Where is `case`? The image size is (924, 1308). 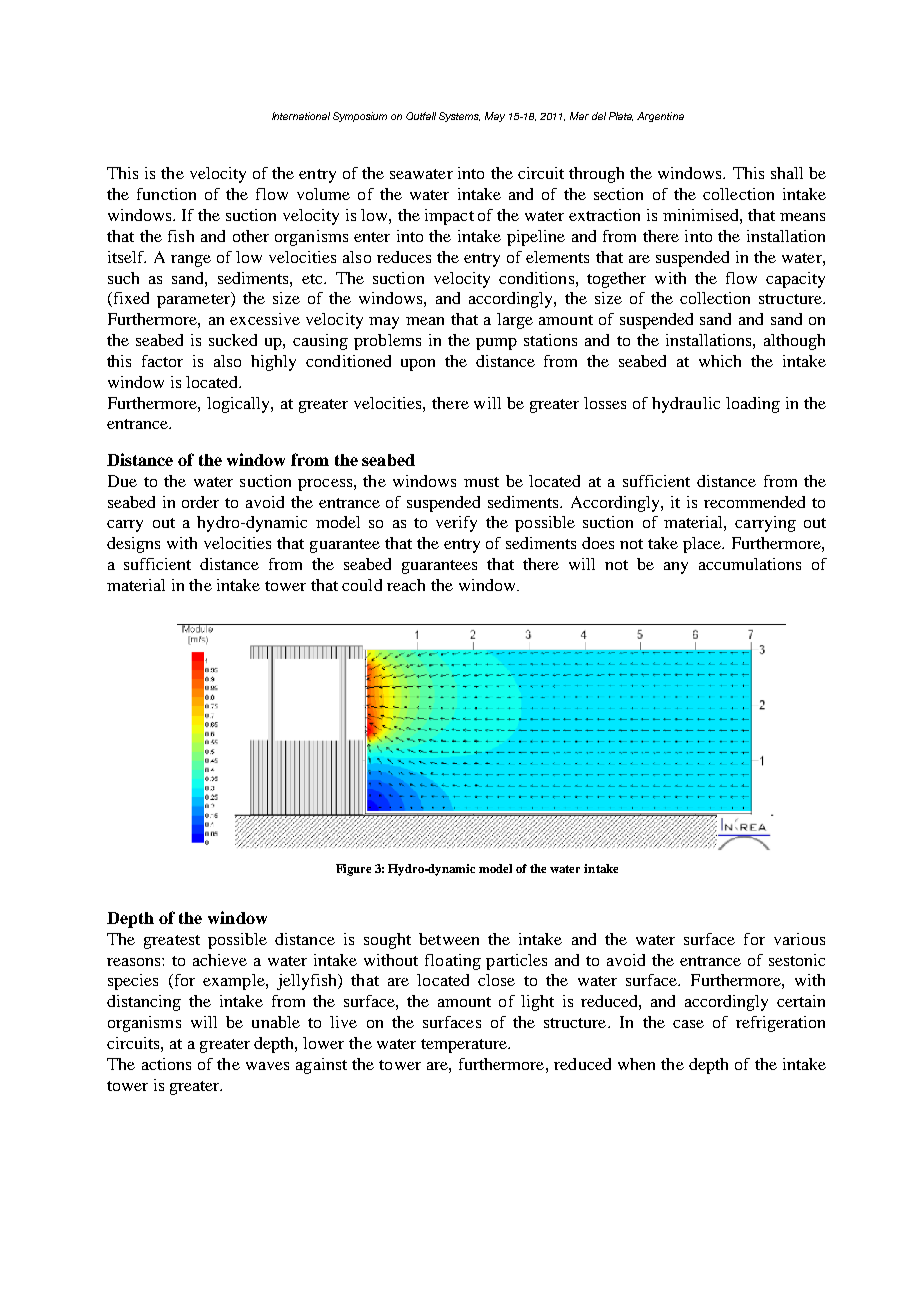 case is located at coordinates (688, 1024).
